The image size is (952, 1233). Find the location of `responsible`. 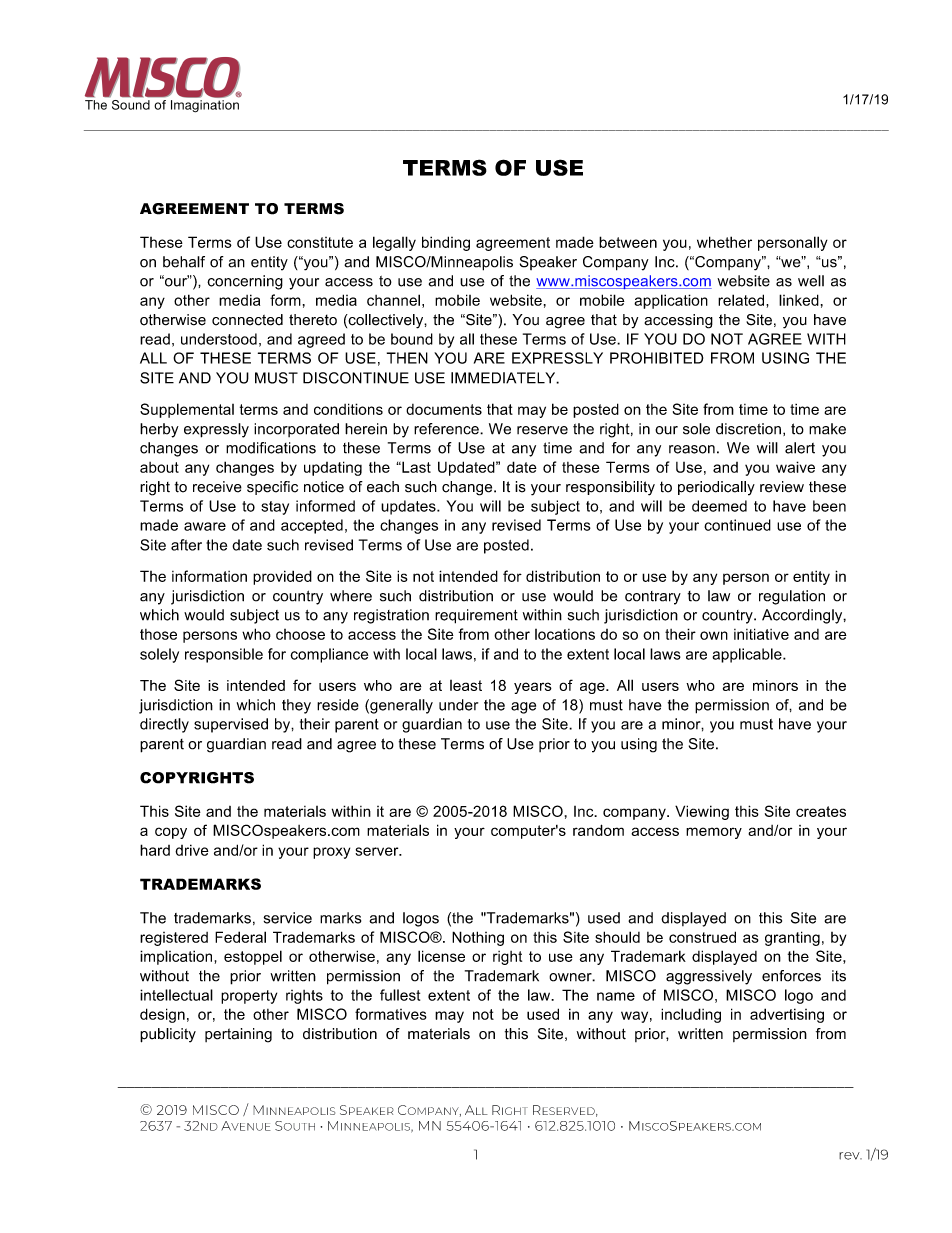

responsible is located at coordinates (224, 655).
